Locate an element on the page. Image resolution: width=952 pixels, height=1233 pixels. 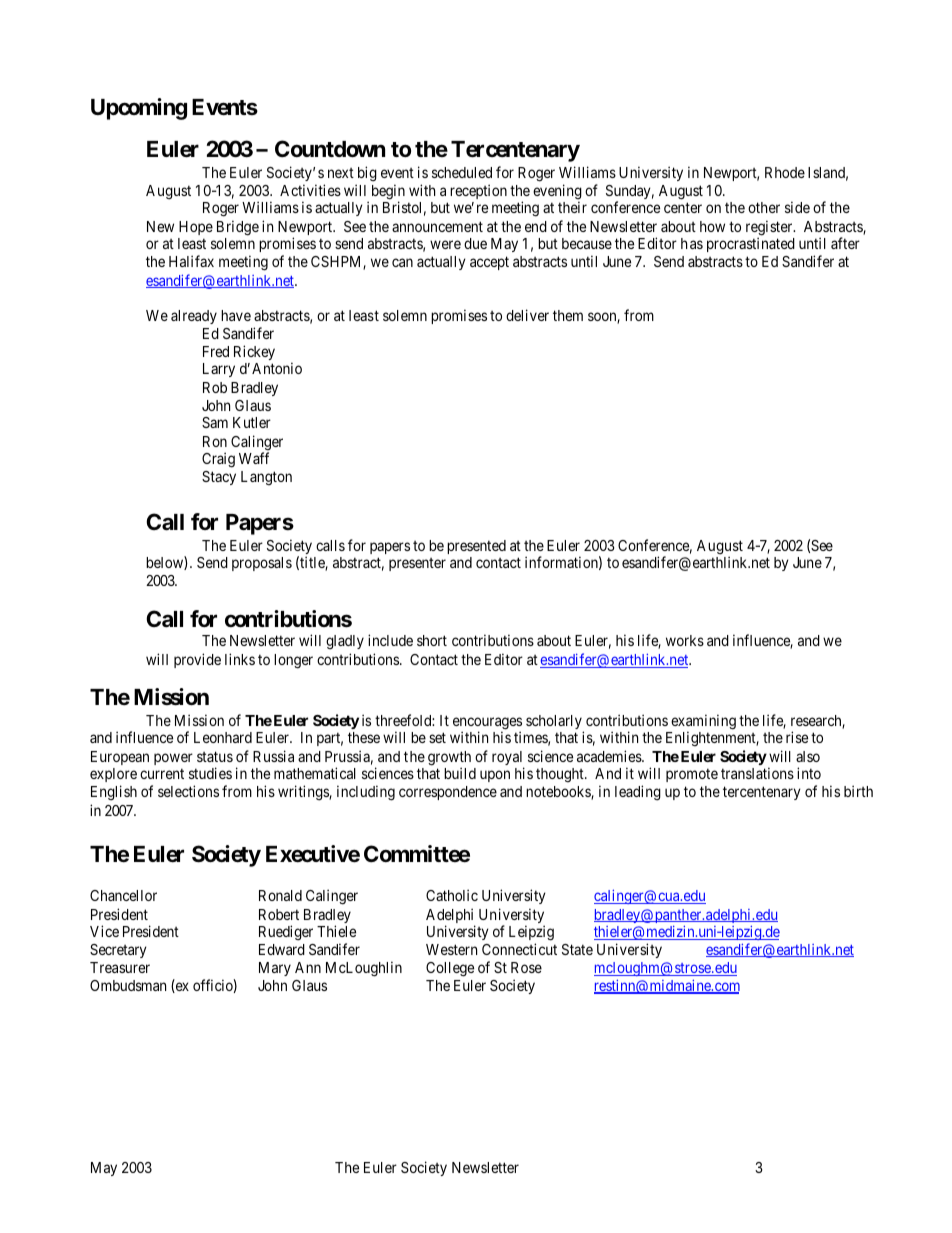
presented is located at coordinates (476, 547).
